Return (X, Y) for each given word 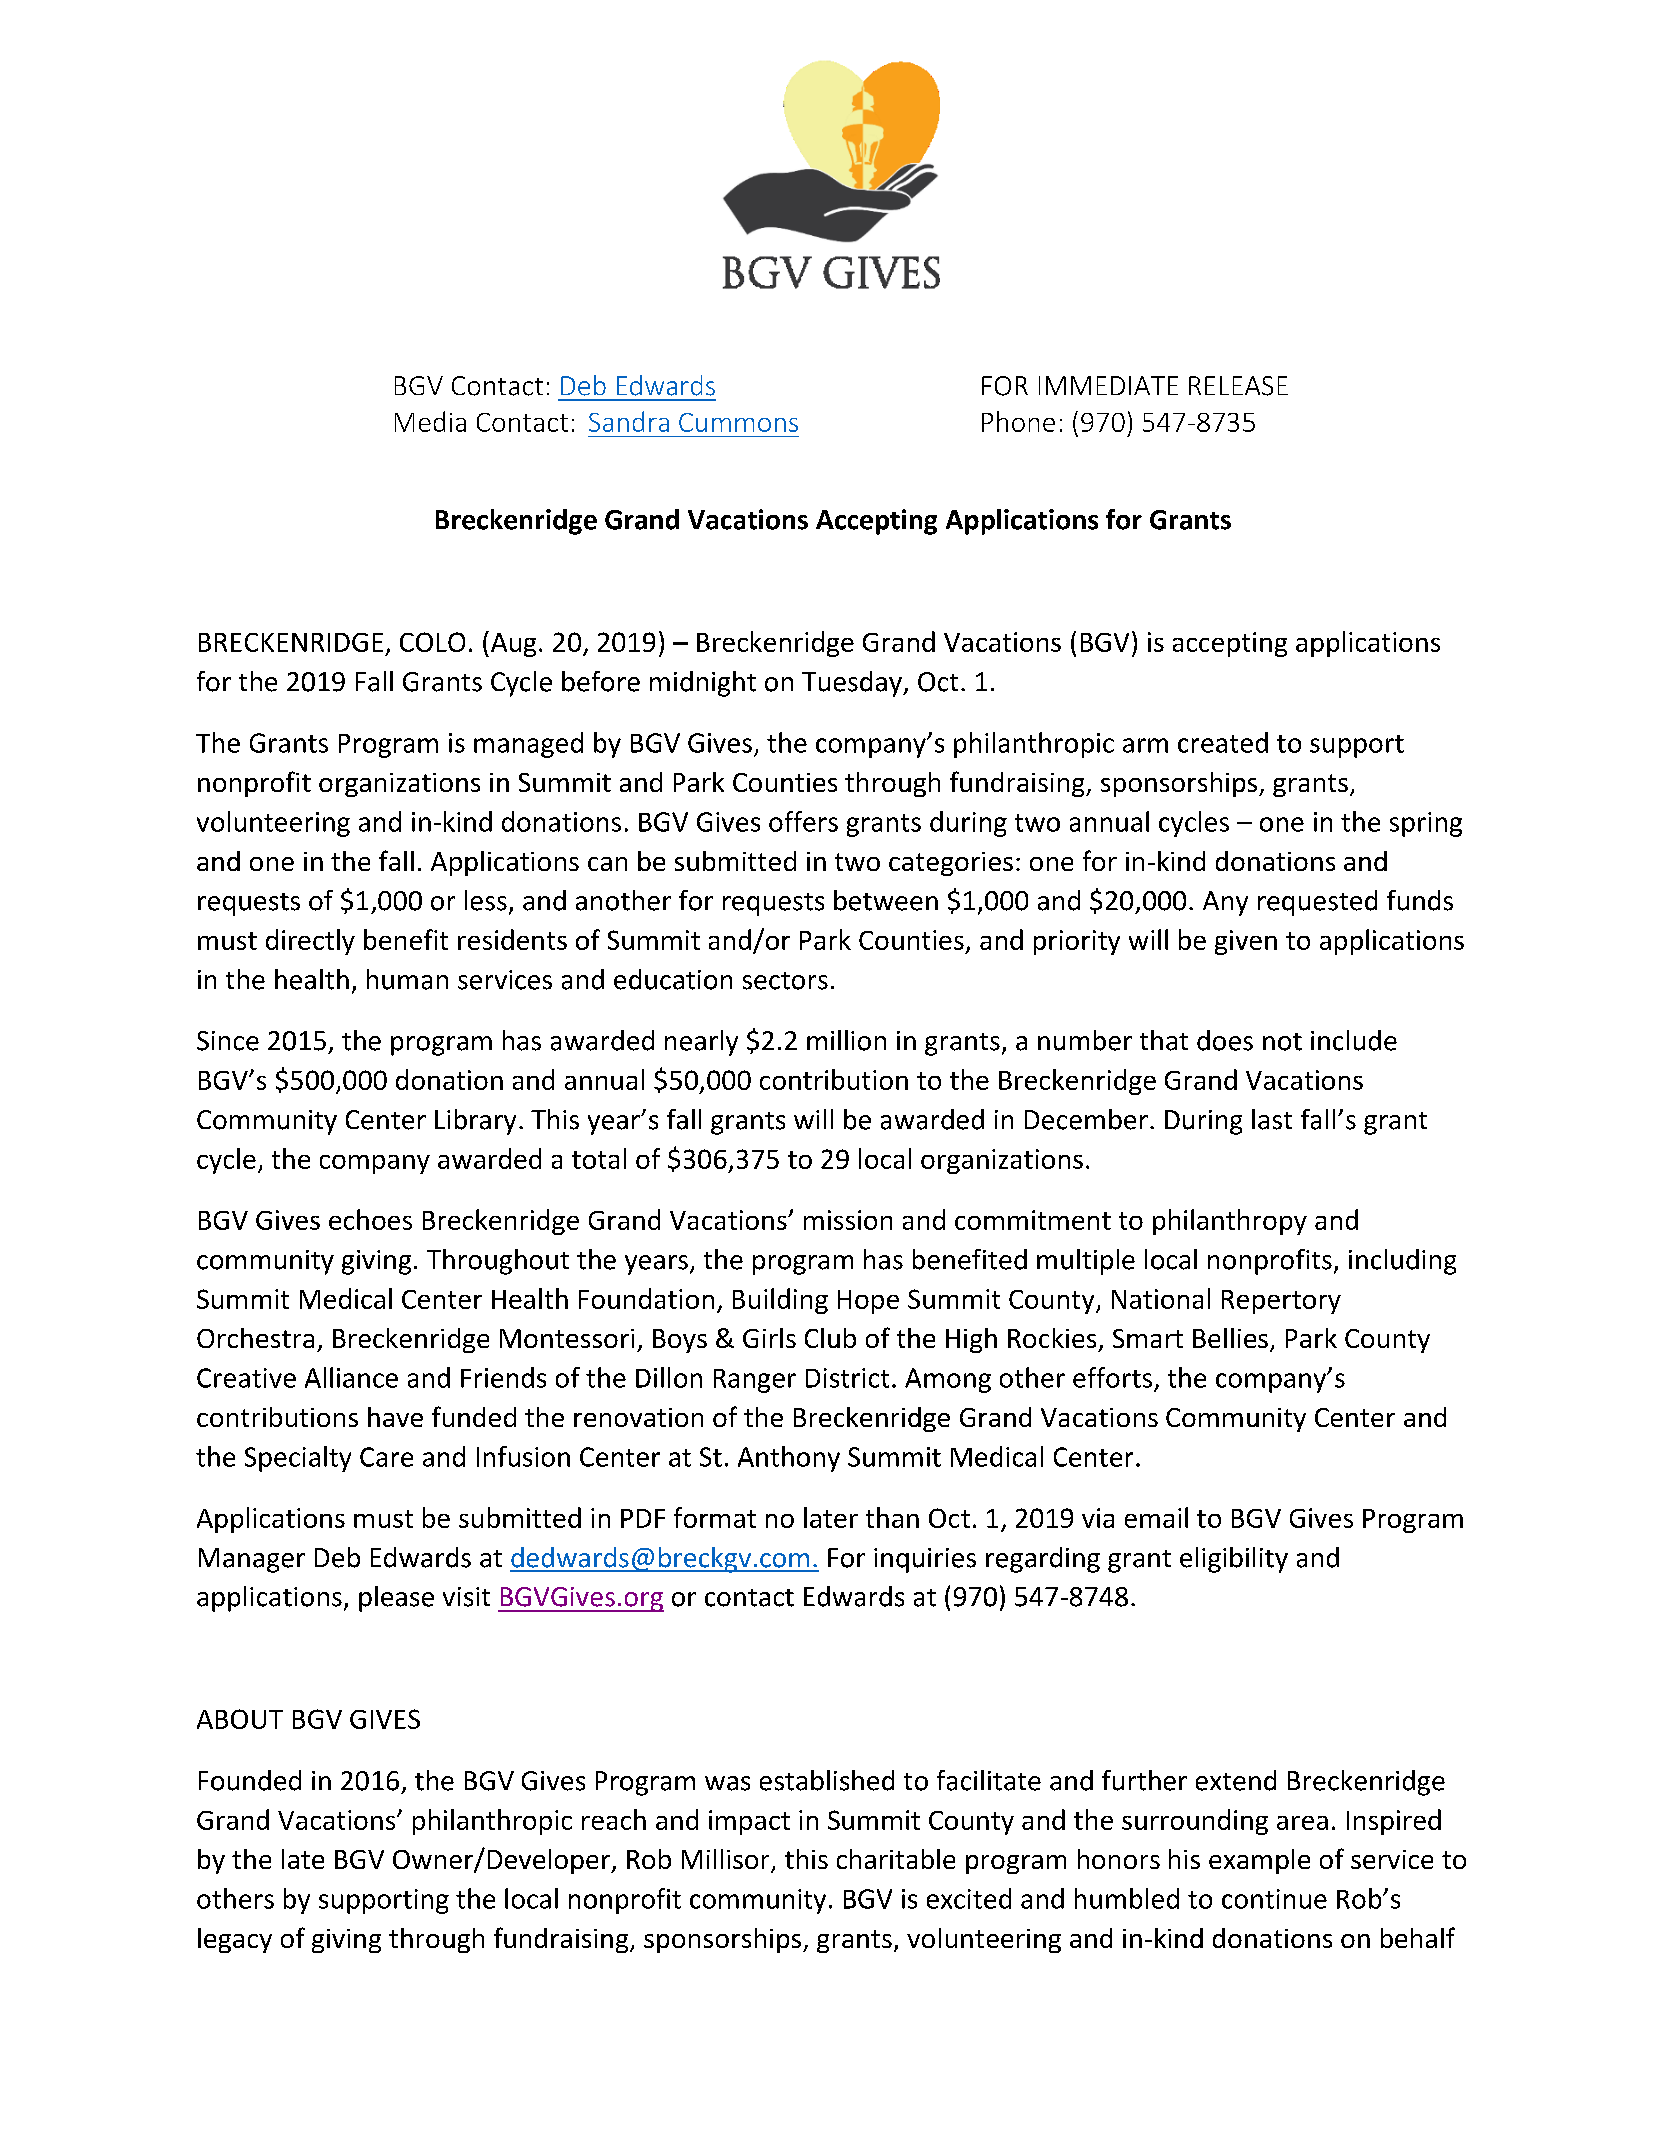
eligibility (1234, 1560)
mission (848, 1220)
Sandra (629, 421)
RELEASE (1238, 386)
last (1272, 1119)
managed (528, 745)
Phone (1018, 421)
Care (386, 1457)
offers (803, 821)
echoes (370, 1219)
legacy (235, 1940)
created (1223, 742)
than (892, 1517)
